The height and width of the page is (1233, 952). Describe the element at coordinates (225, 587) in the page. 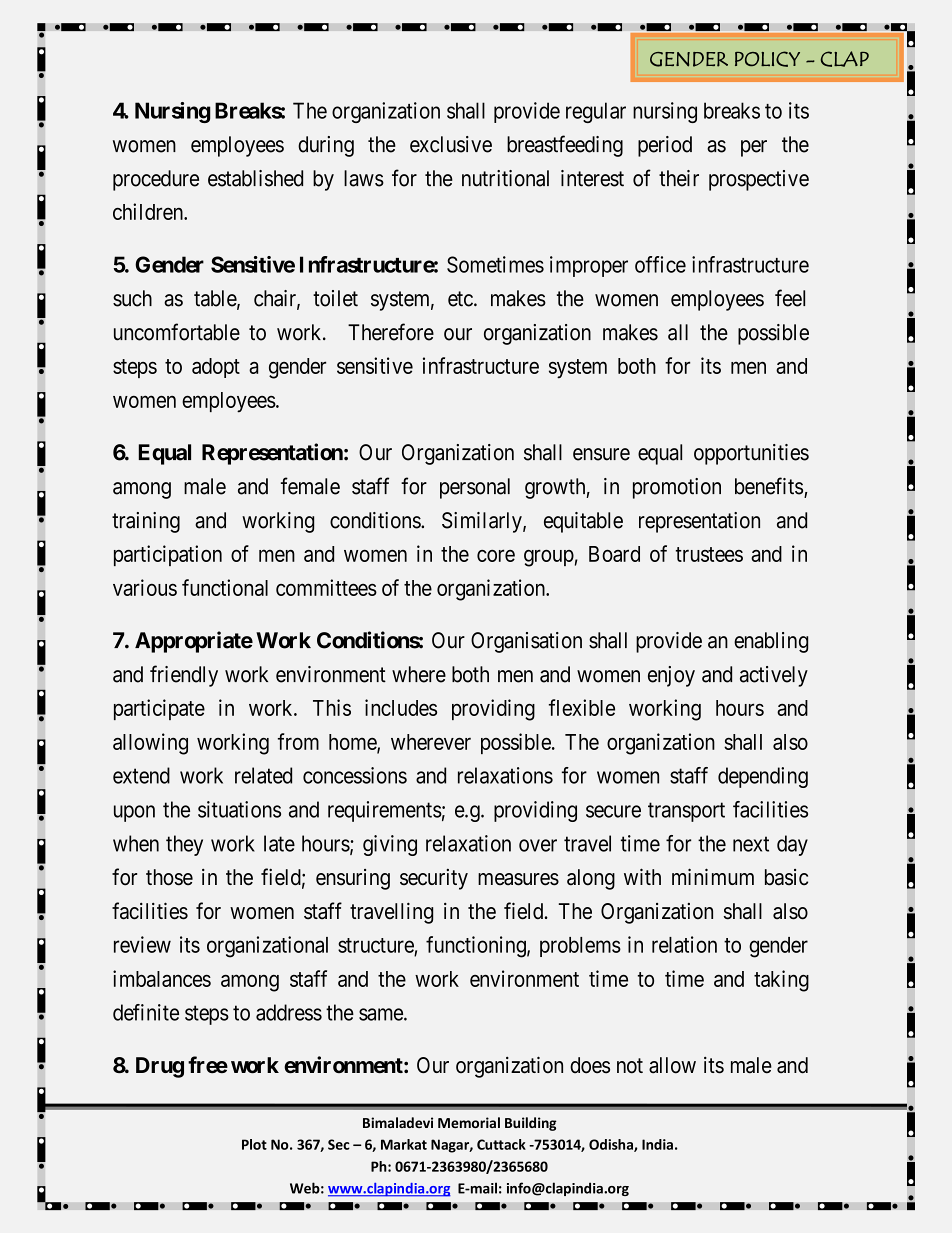

I see `functional` at that location.
